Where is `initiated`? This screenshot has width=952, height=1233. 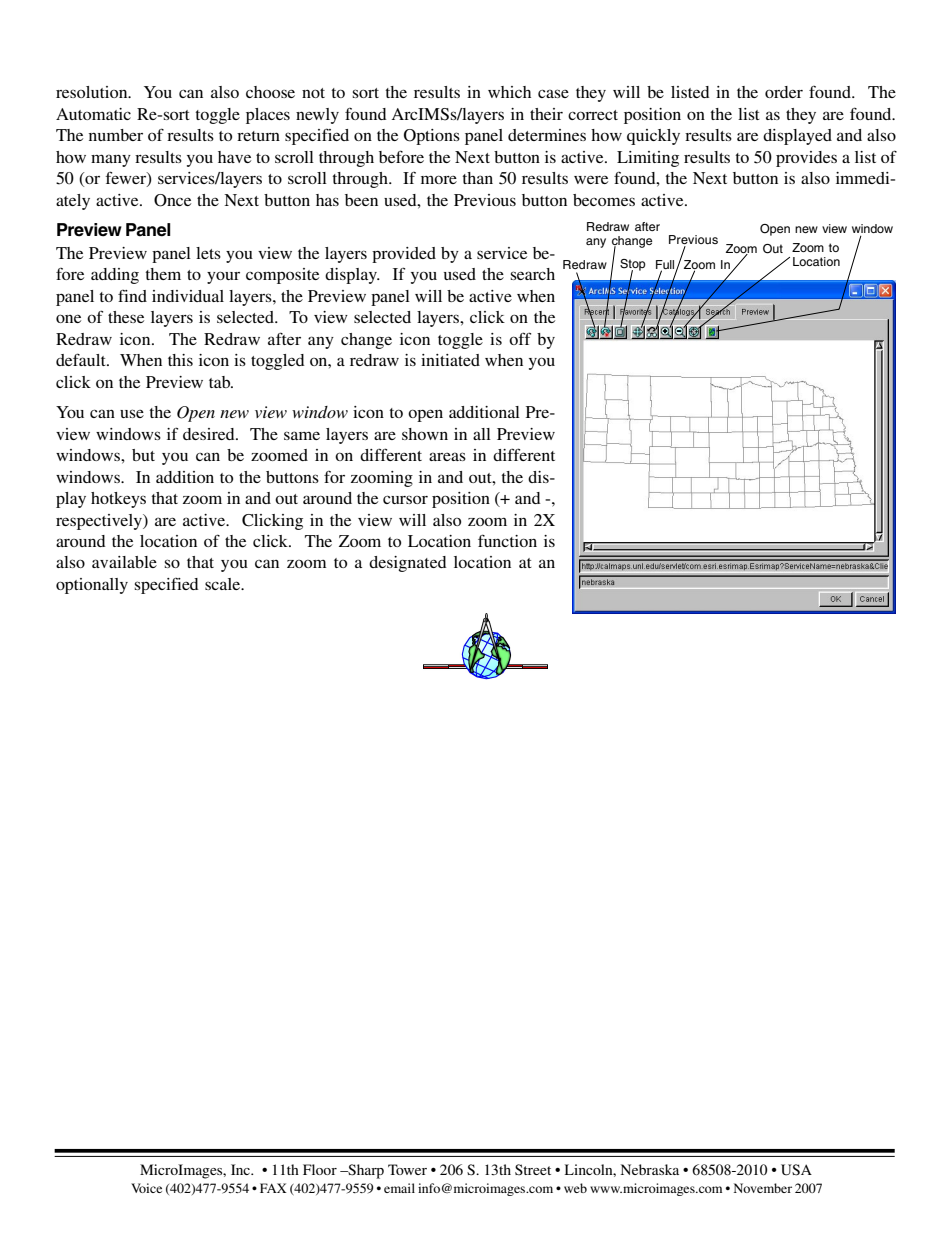
initiated is located at coordinates (450, 360).
